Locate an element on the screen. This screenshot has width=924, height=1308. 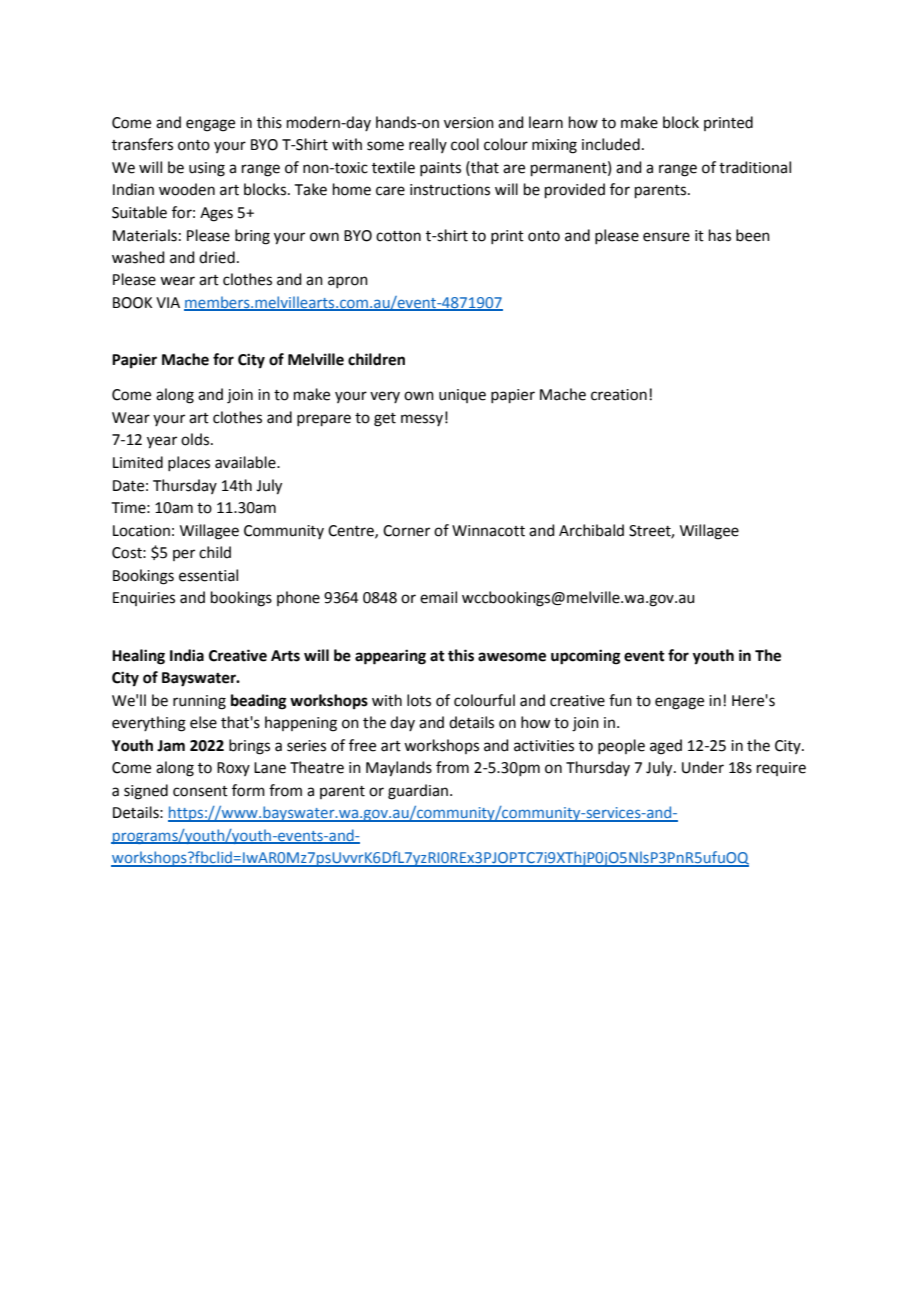
cool is located at coordinates (465, 144).
